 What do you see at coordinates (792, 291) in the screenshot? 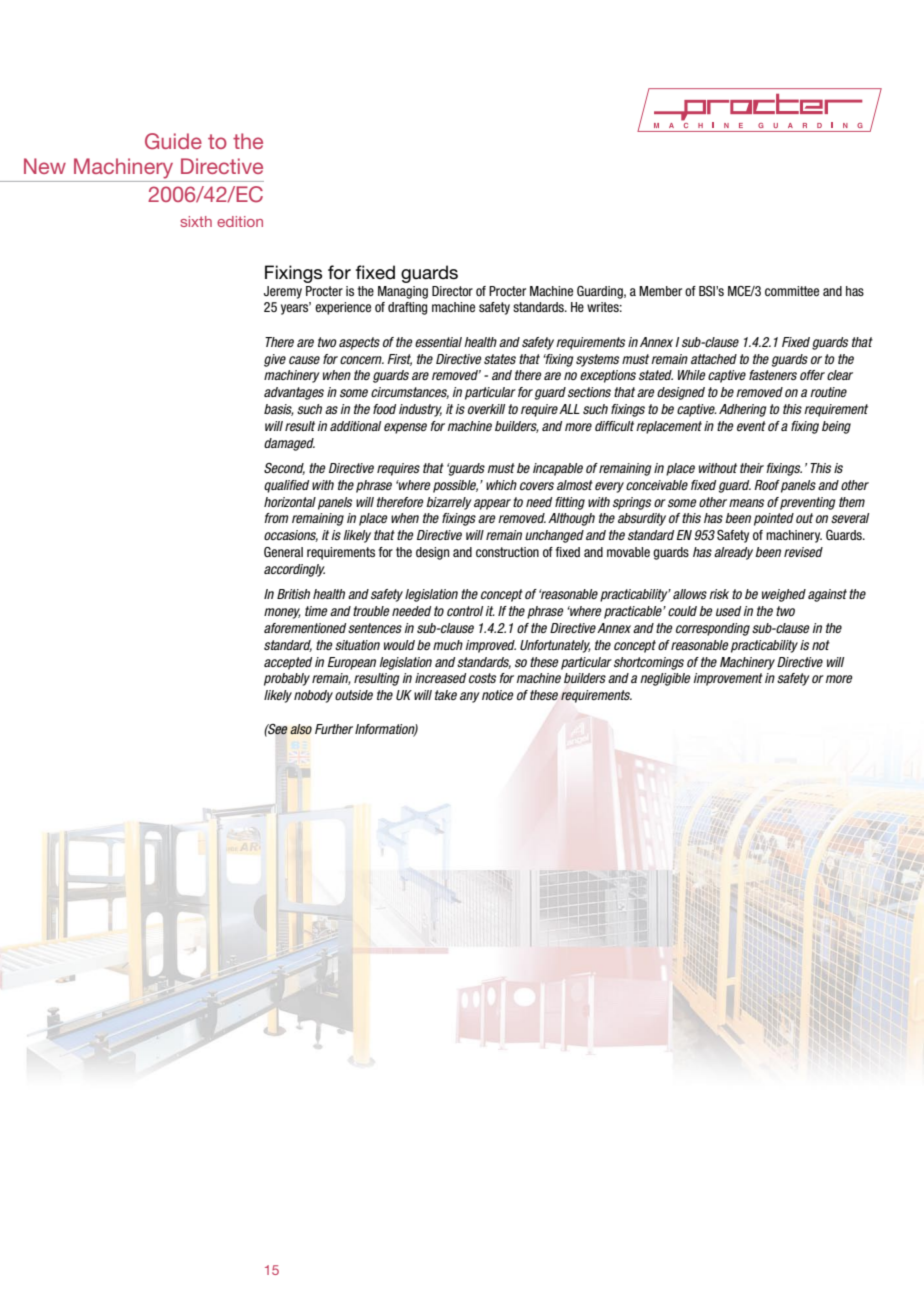
I see `committee` at bounding box center [792, 291].
